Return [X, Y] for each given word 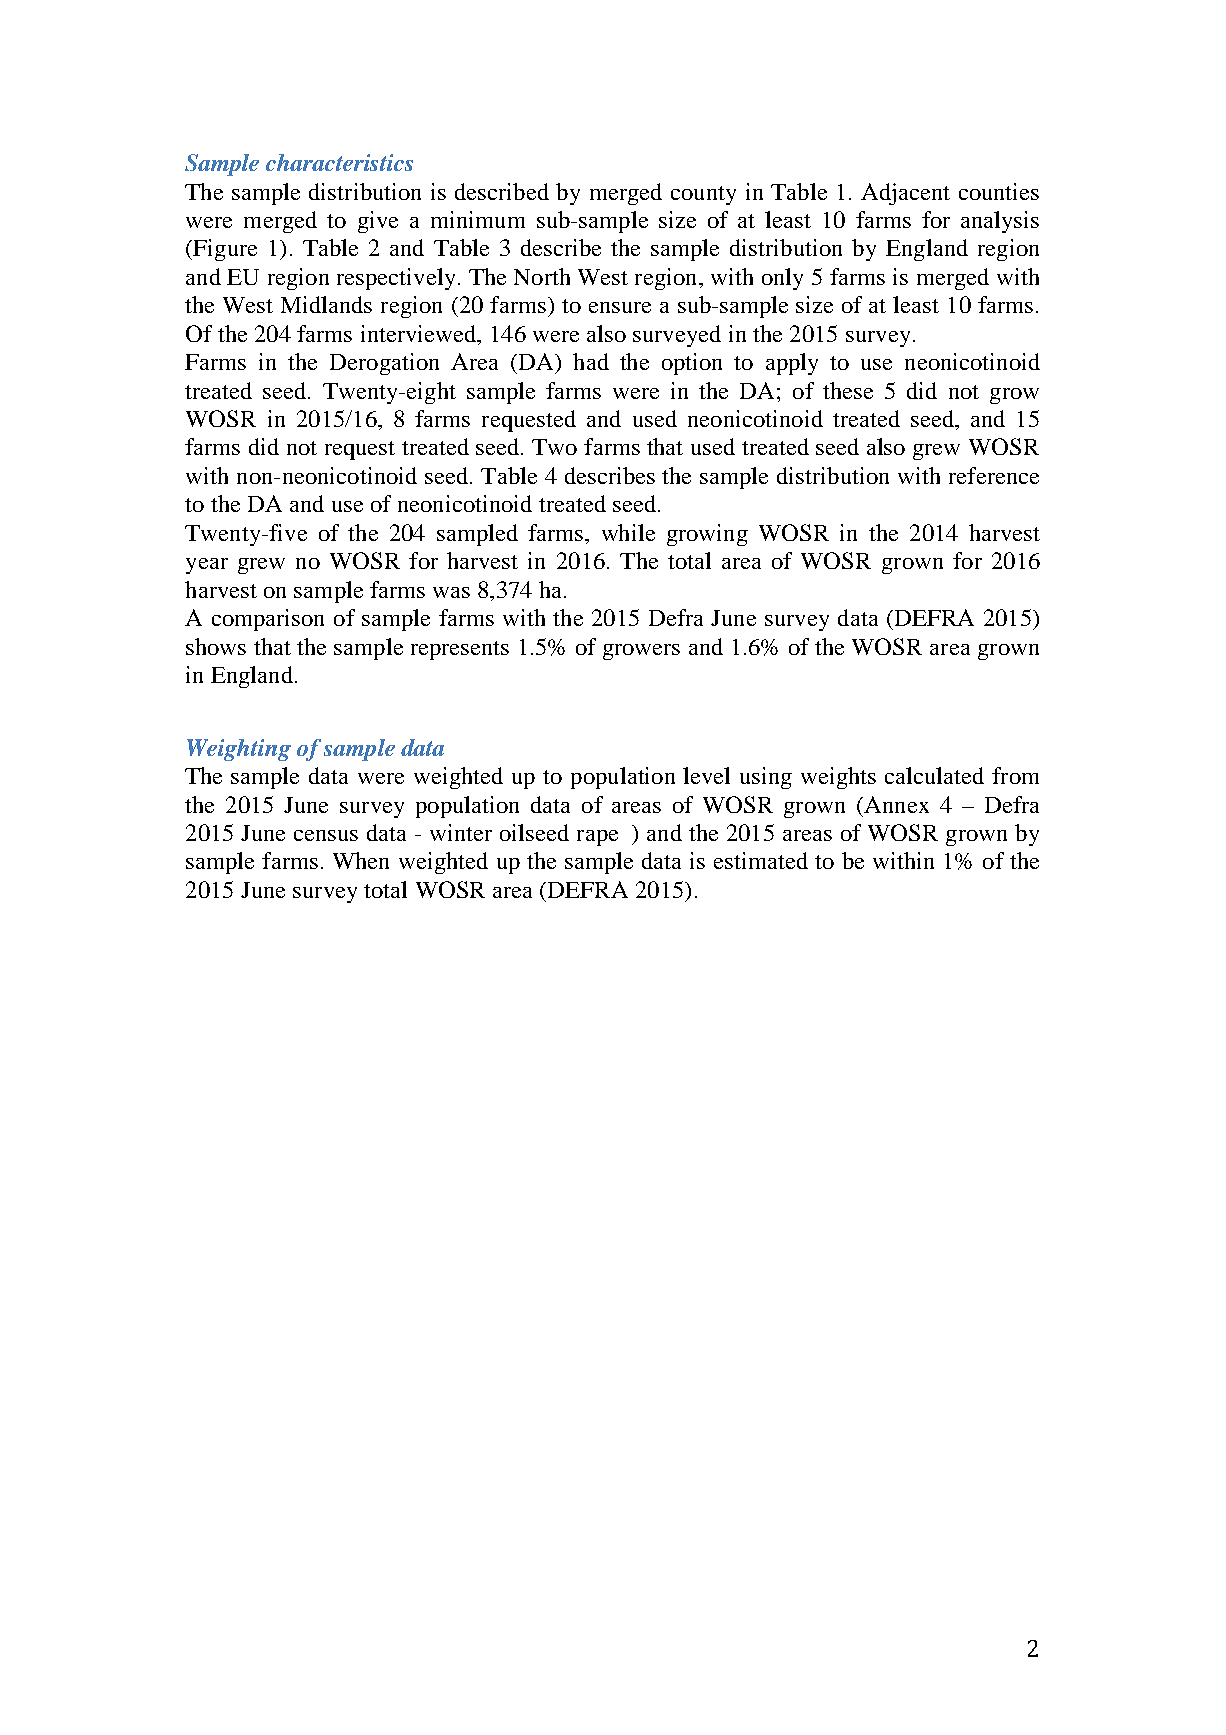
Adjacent [905, 194]
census [326, 835]
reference [994, 475]
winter [461, 832]
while [628, 532]
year [207, 566]
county [703, 195]
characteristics [339, 162]
